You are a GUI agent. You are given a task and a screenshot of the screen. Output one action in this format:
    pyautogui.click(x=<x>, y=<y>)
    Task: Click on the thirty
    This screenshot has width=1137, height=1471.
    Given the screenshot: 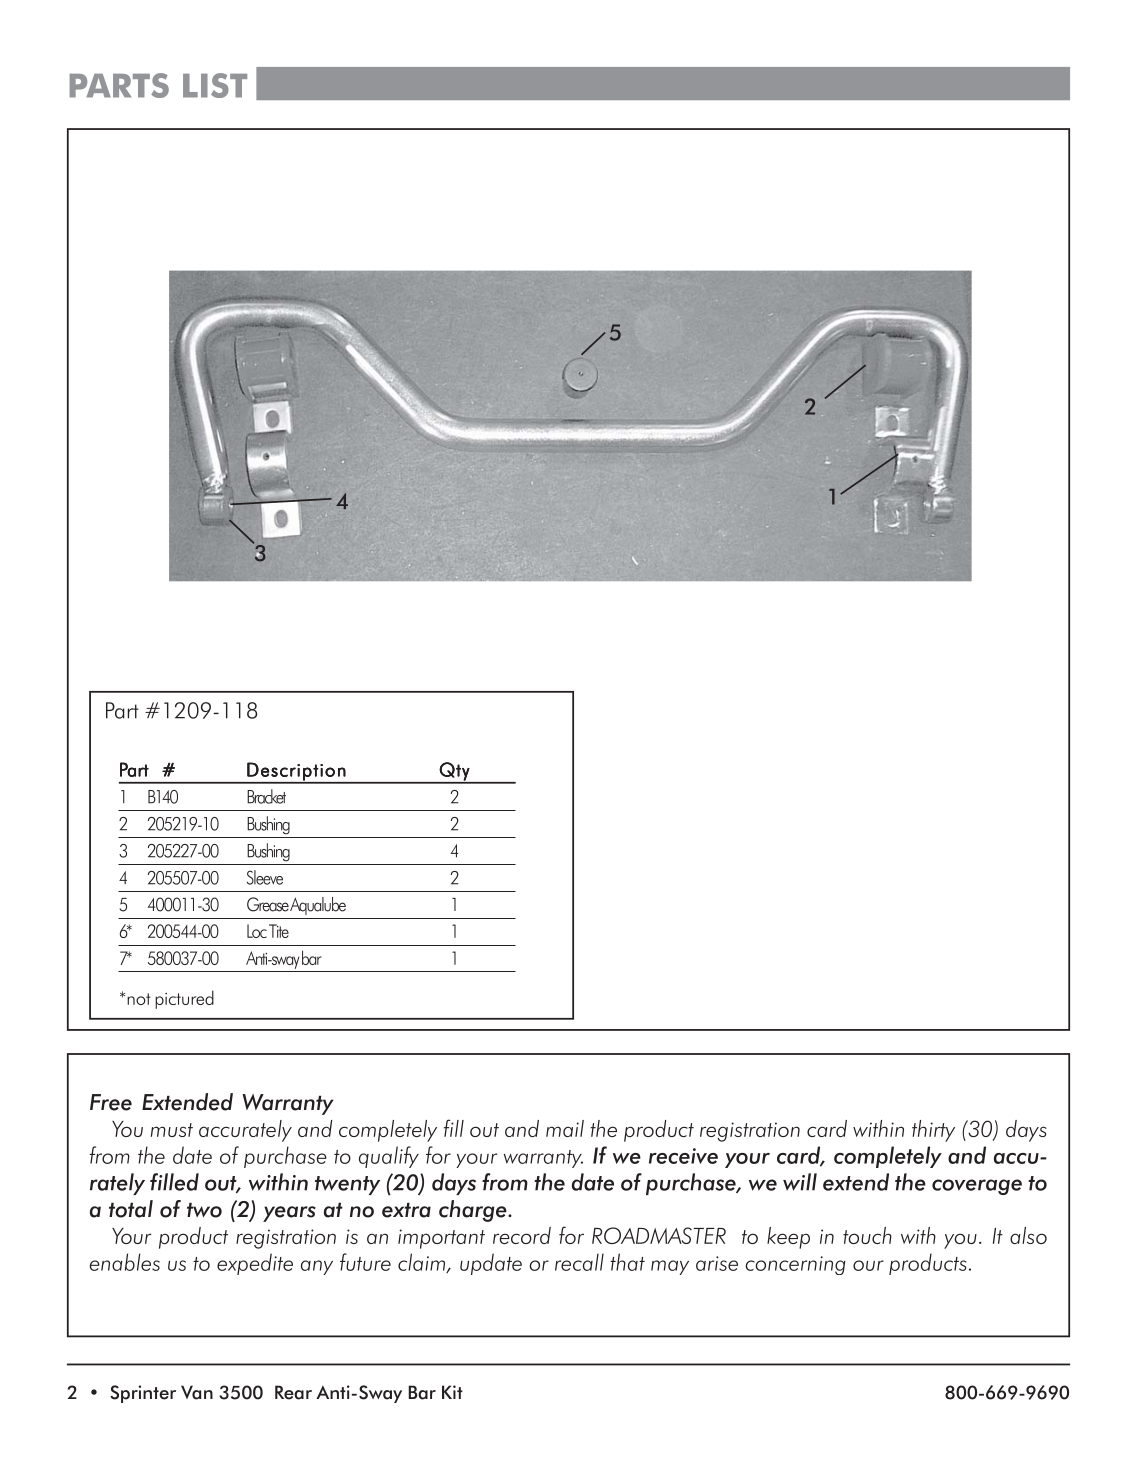 What is the action you would take?
    pyautogui.click(x=933, y=1131)
